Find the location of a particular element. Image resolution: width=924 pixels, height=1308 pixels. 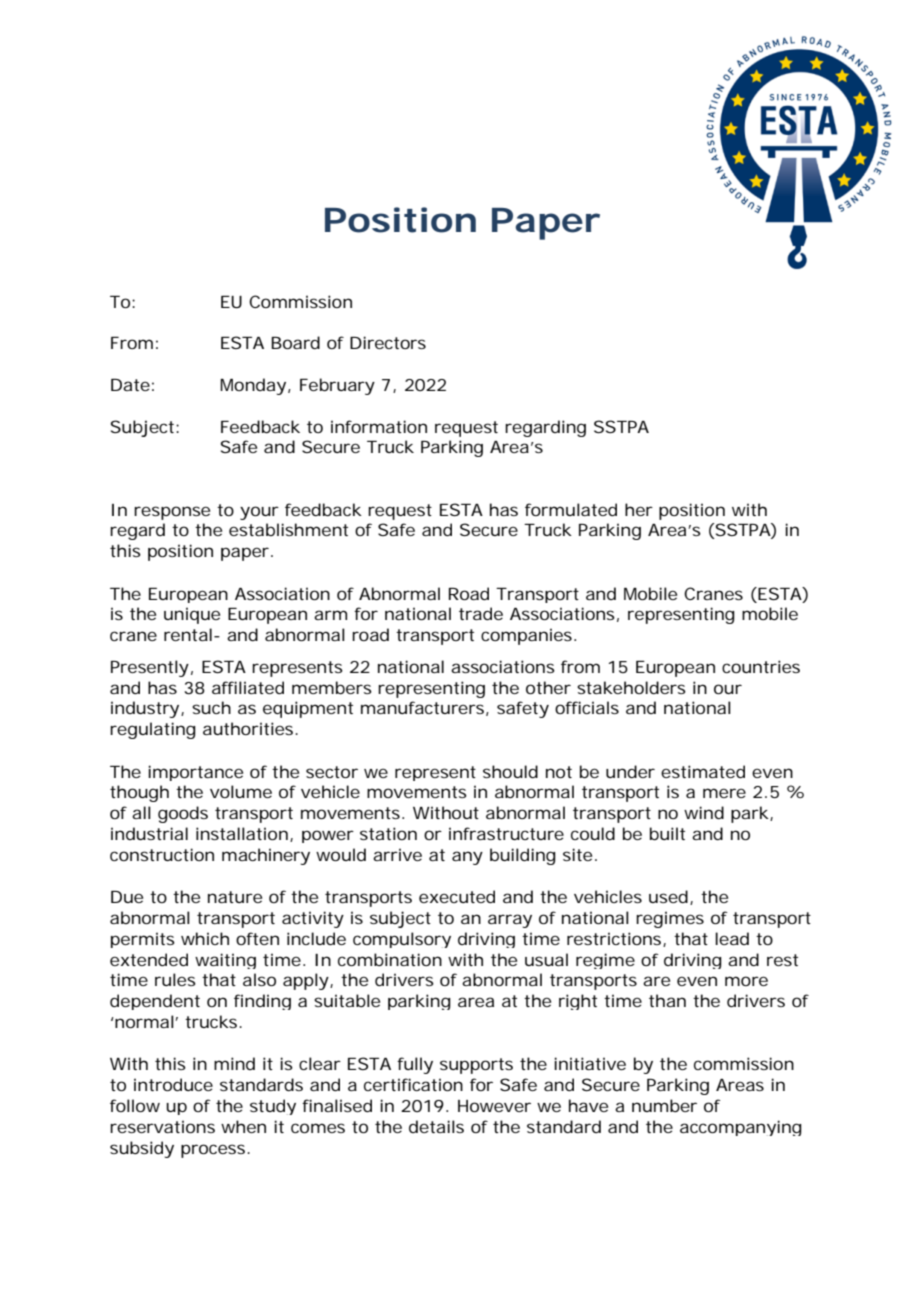

rules is located at coordinates (175, 979).
